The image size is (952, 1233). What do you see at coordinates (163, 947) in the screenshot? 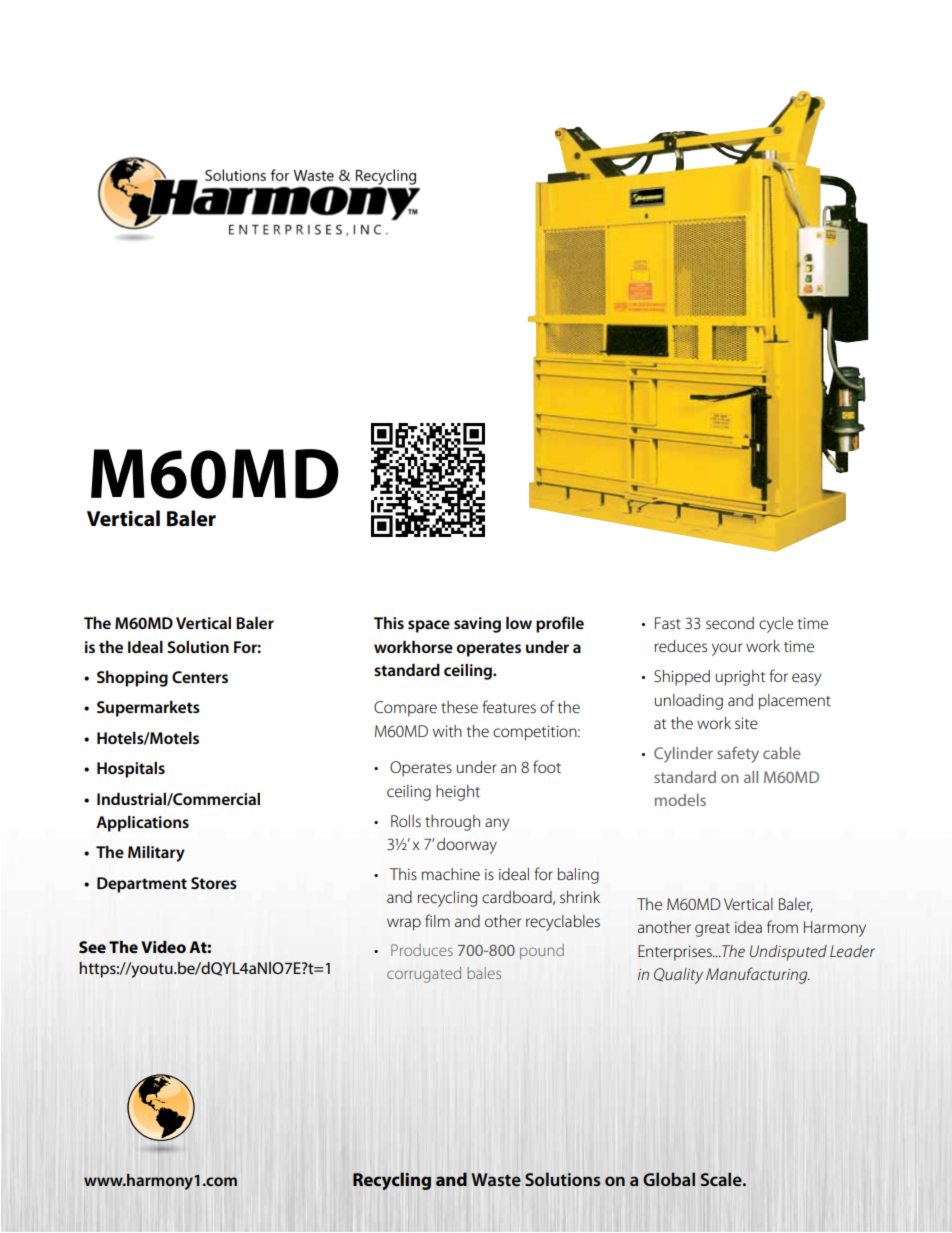
I see `Video` at bounding box center [163, 947].
